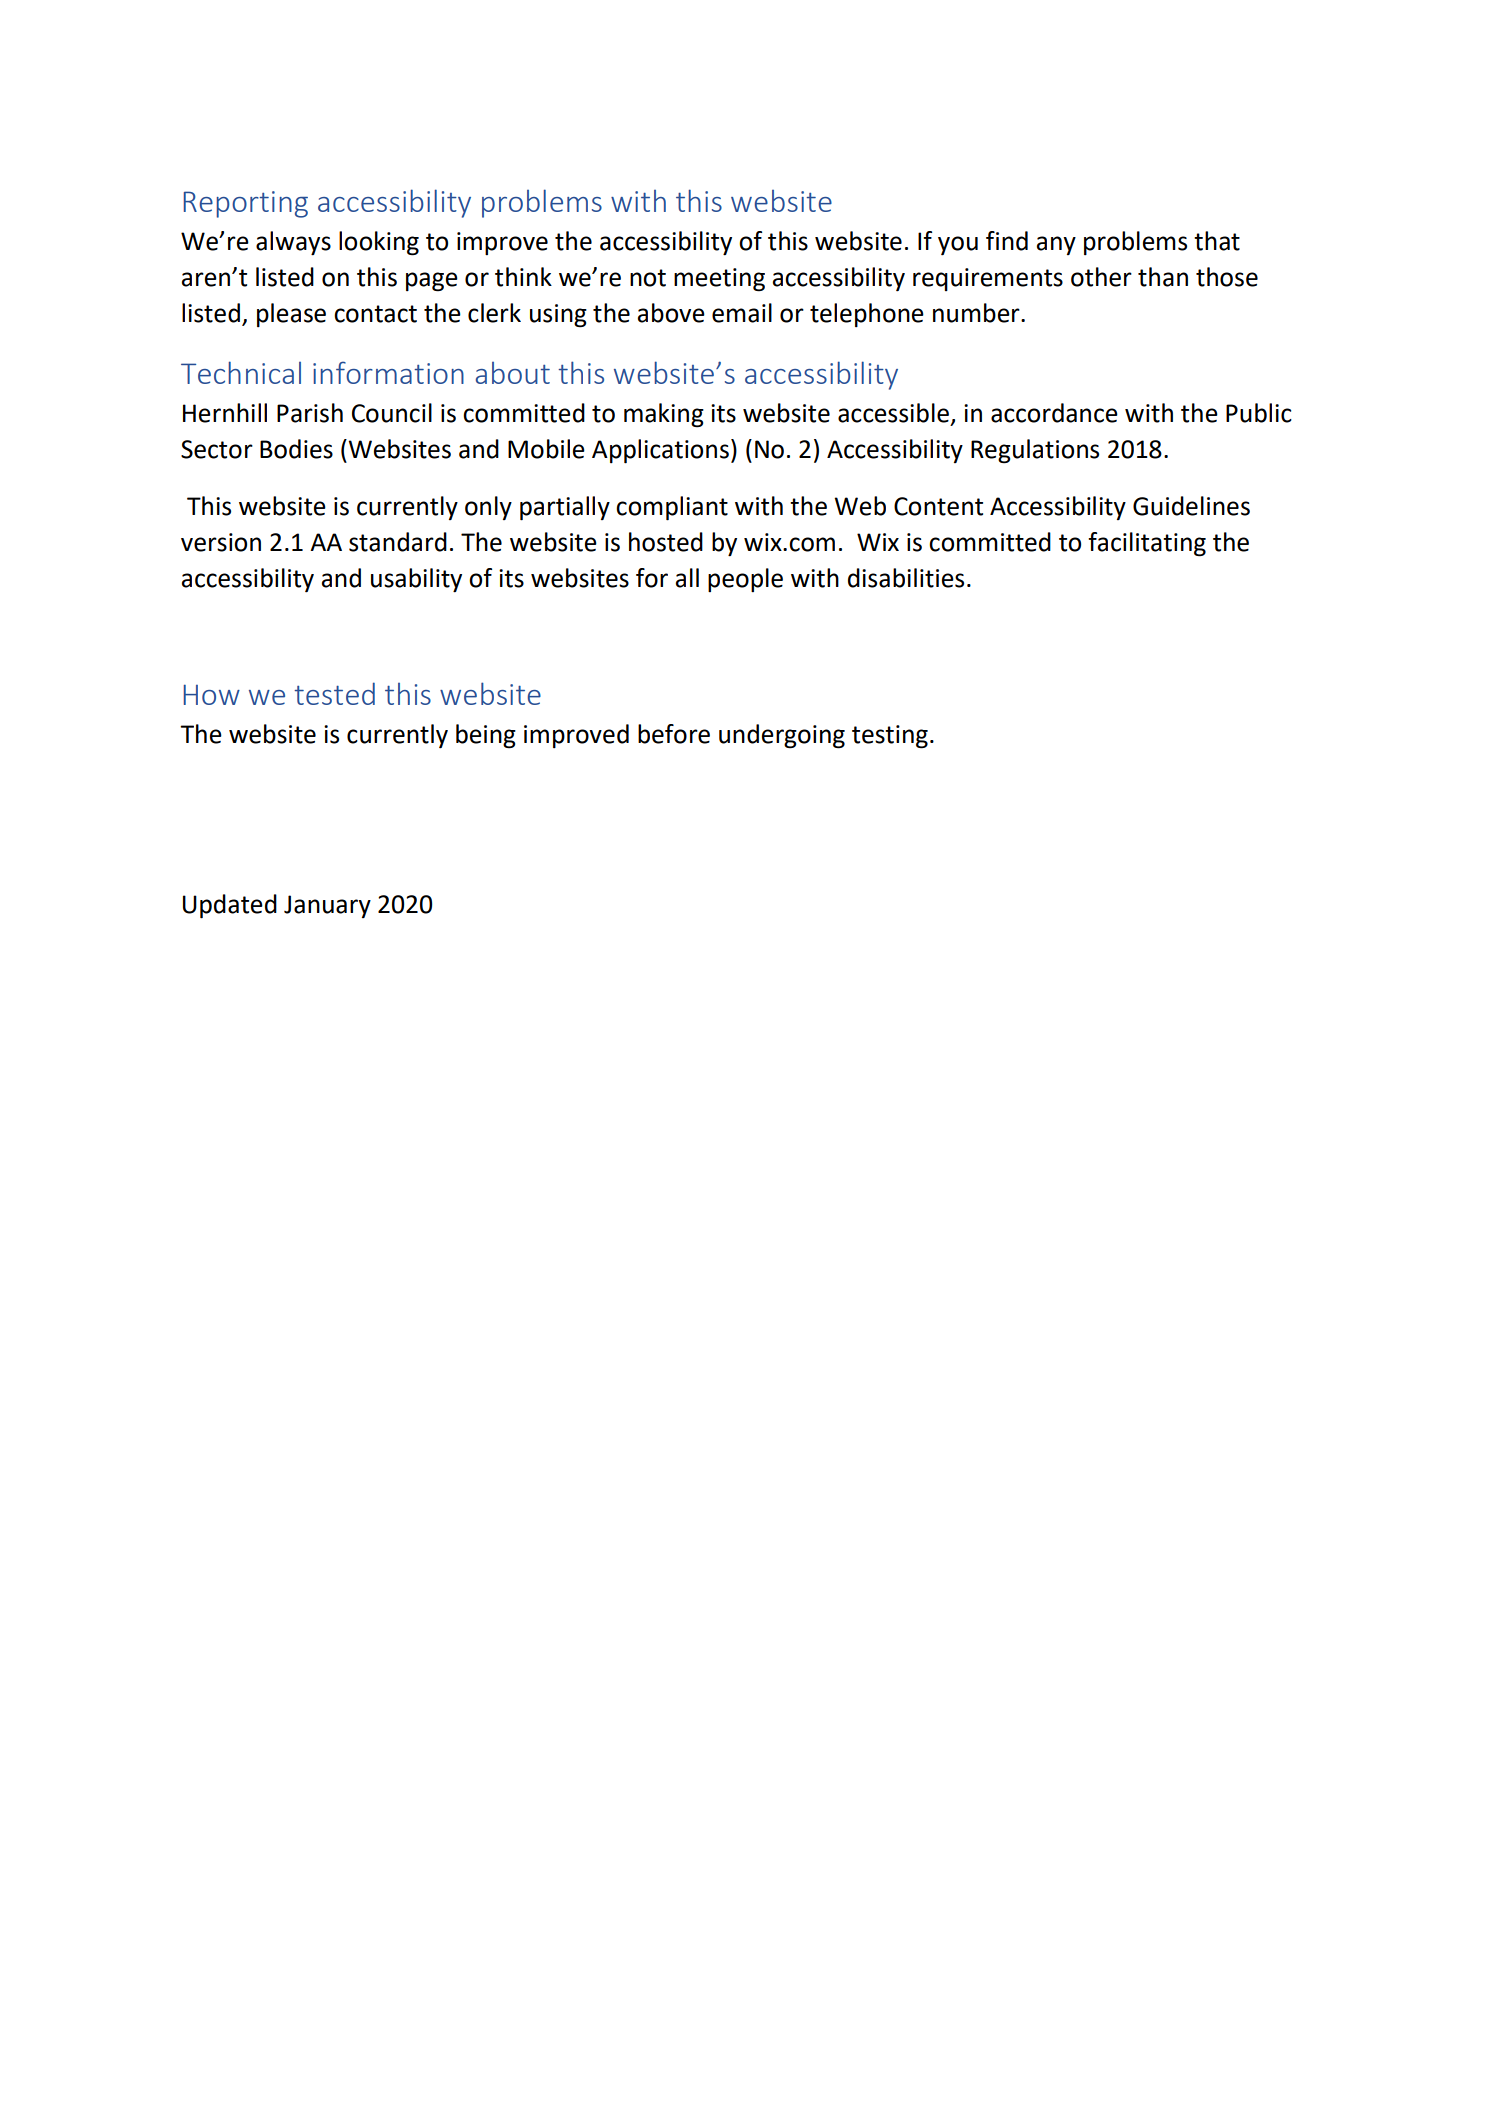 The width and height of the document is (1494, 2112). I want to click on that, so click(1217, 241).
